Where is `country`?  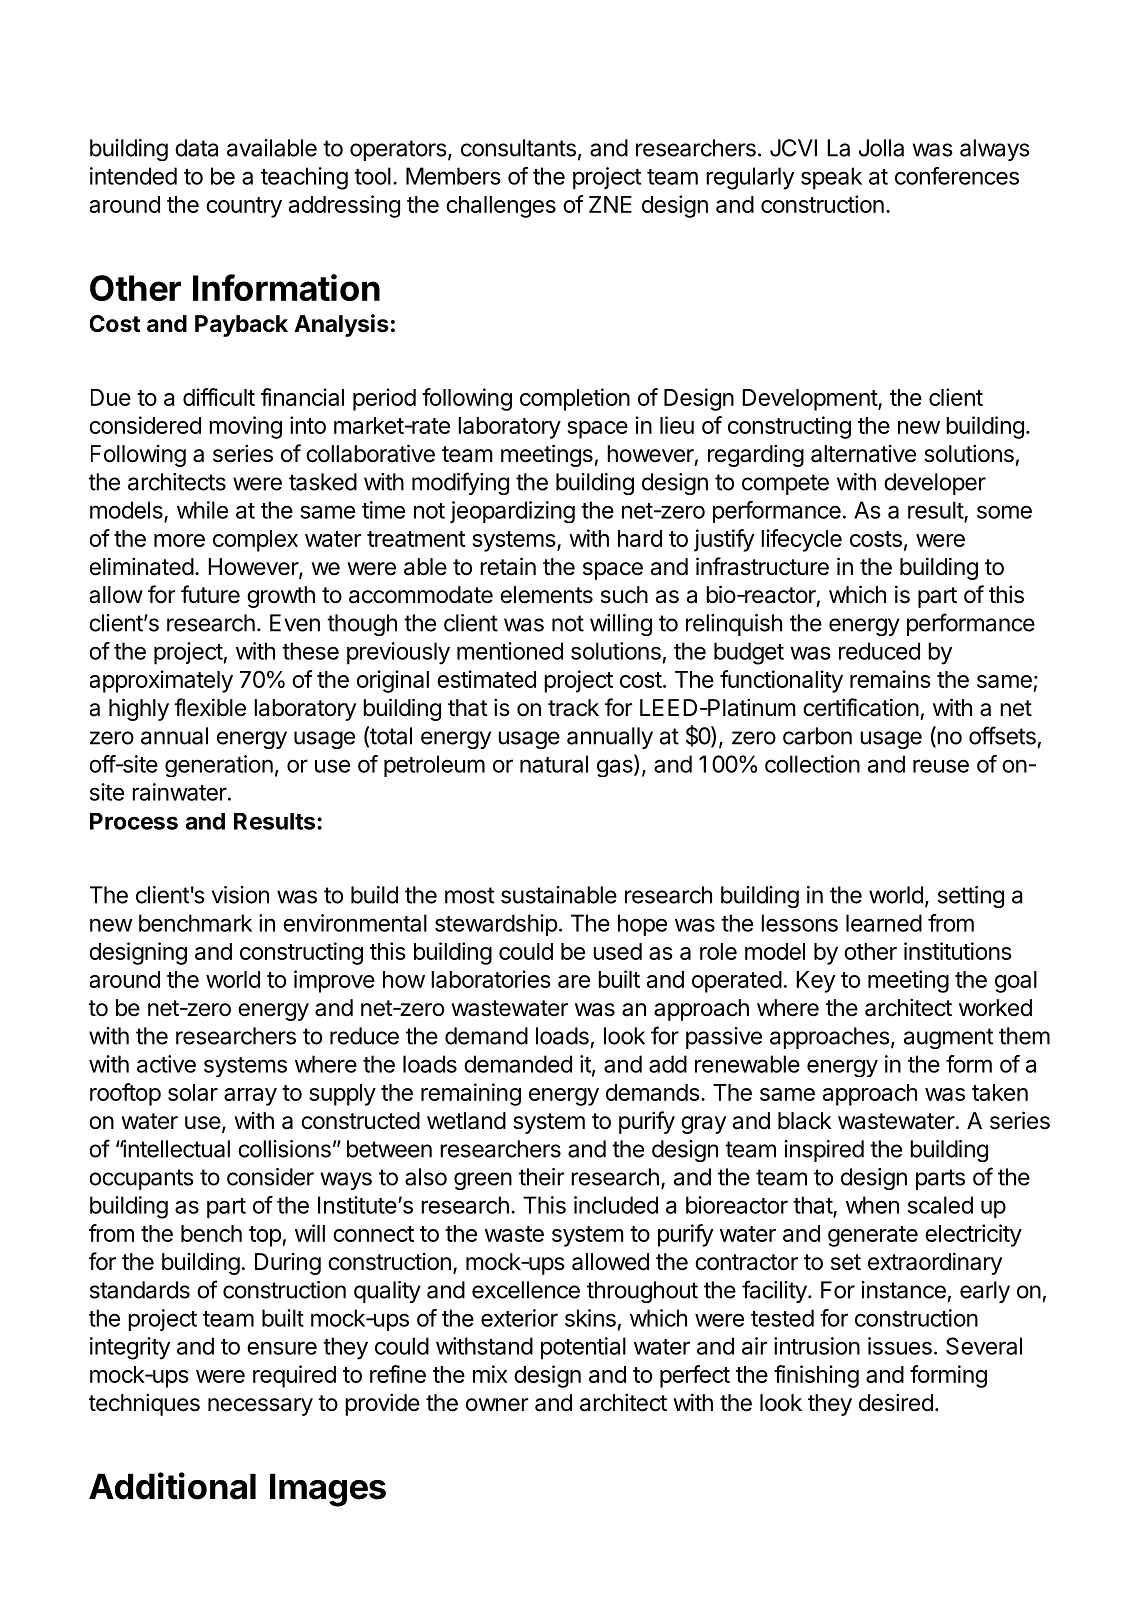
country is located at coordinates (244, 207).
